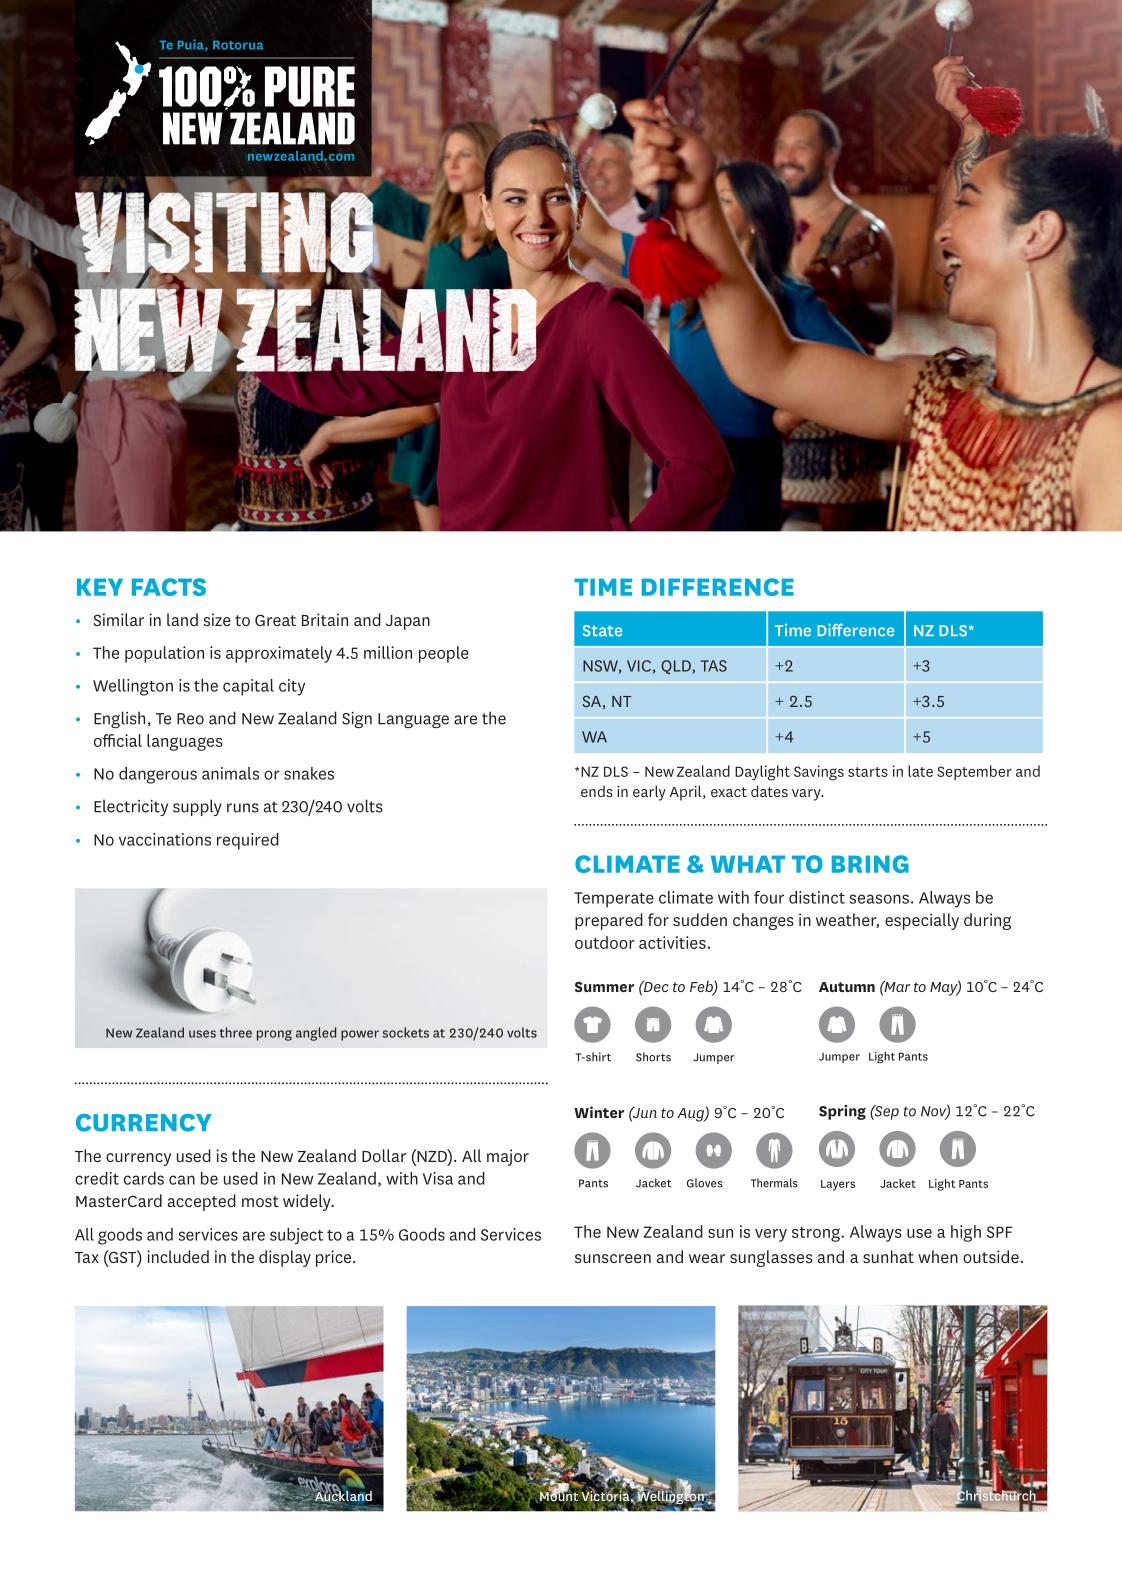  I want to click on TAS, so click(714, 666).
